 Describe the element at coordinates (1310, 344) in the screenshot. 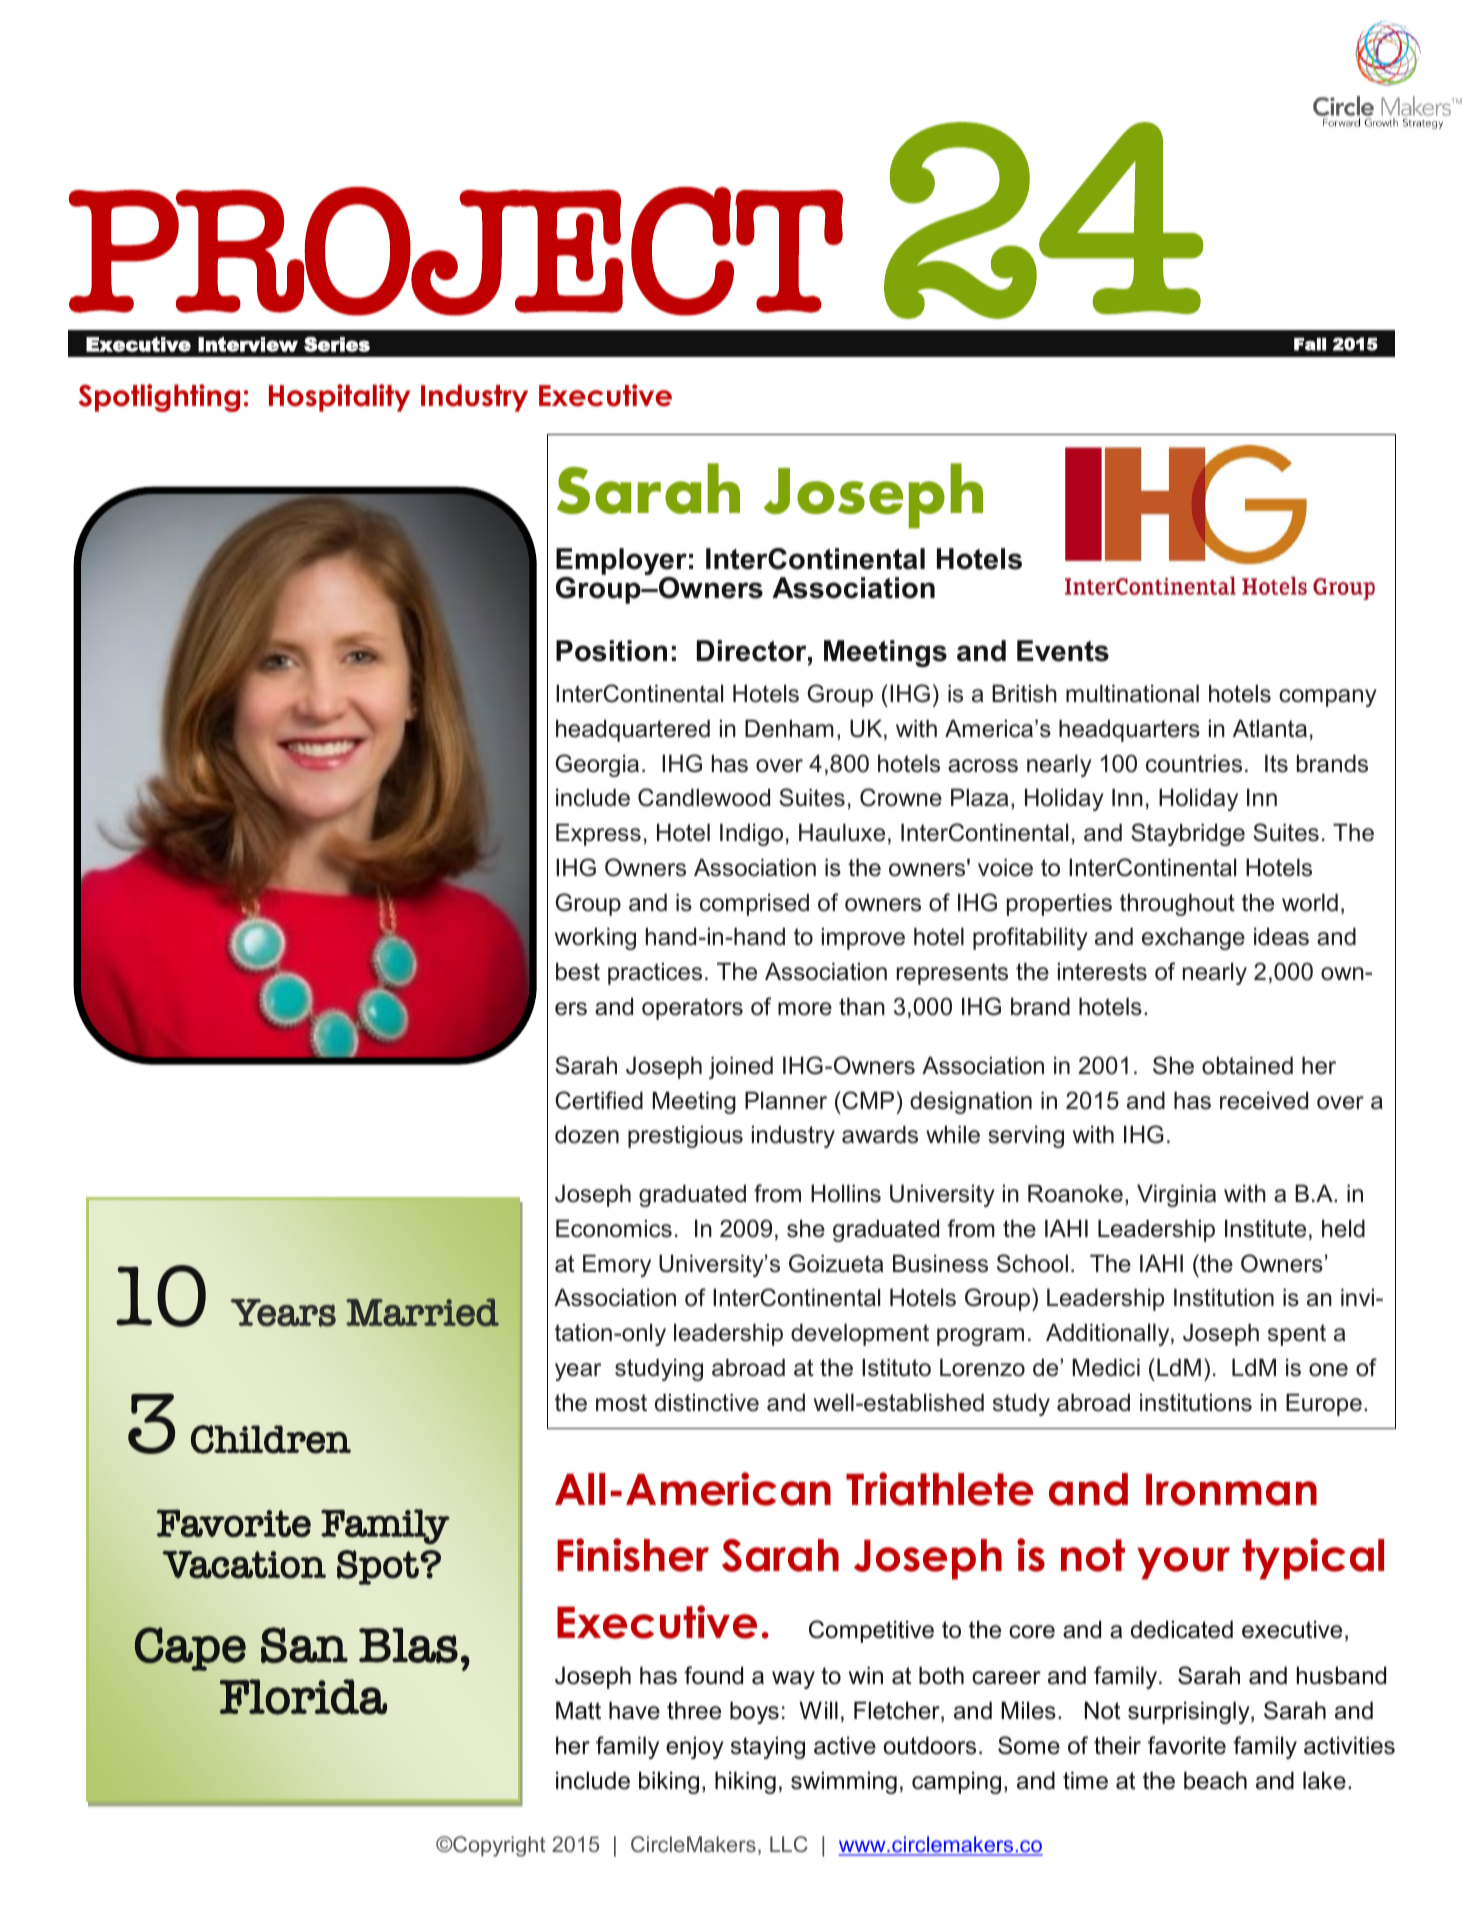

I see `Fall` at that location.
